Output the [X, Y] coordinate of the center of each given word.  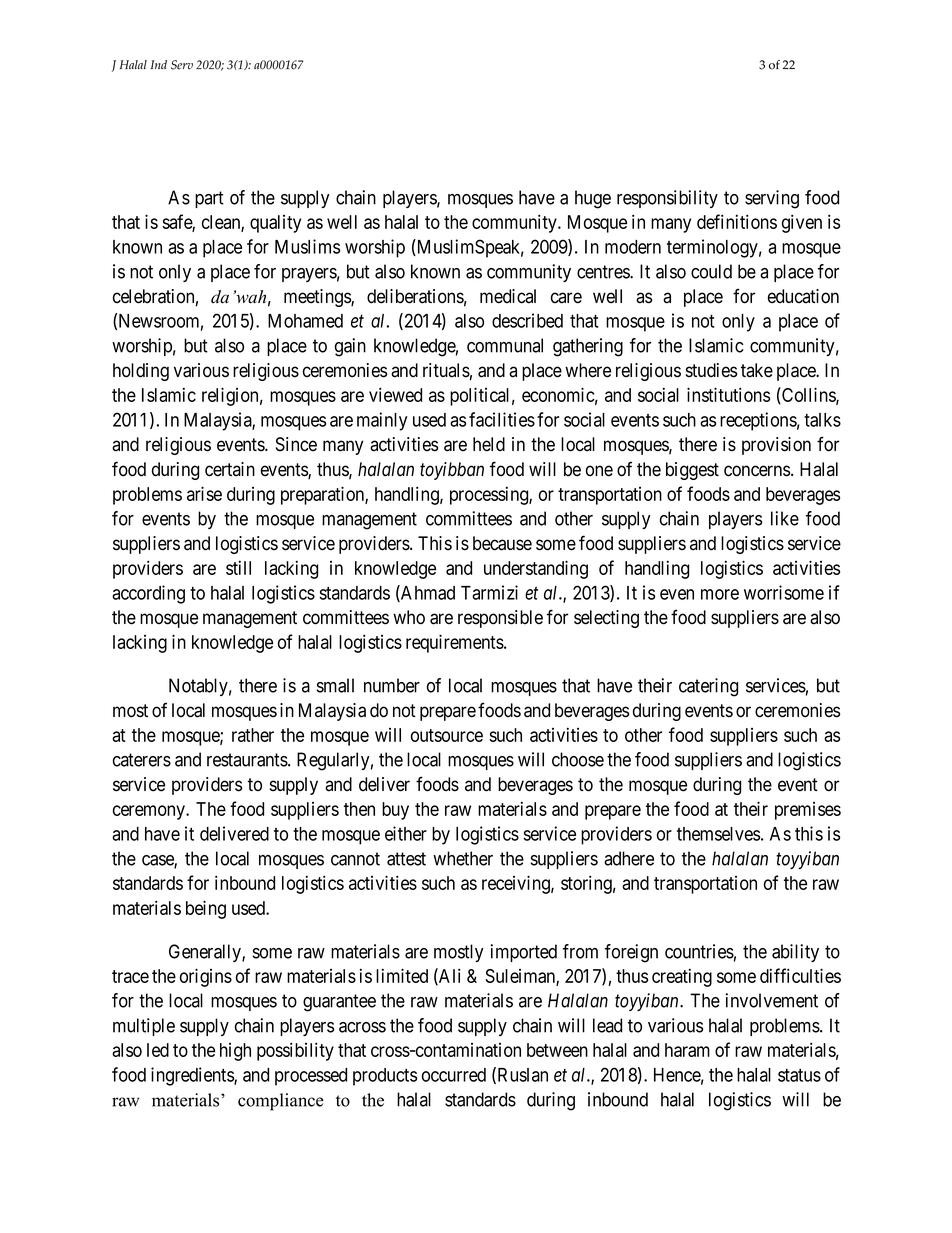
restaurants [248, 760]
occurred [454, 1075]
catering [708, 687]
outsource [447, 735]
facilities [502, 419]
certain [230, 469]
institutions [728, 394]
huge [593, 199]
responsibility [667, 199]
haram [687, 1050]
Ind [159, 64]
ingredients [193, 1076]
